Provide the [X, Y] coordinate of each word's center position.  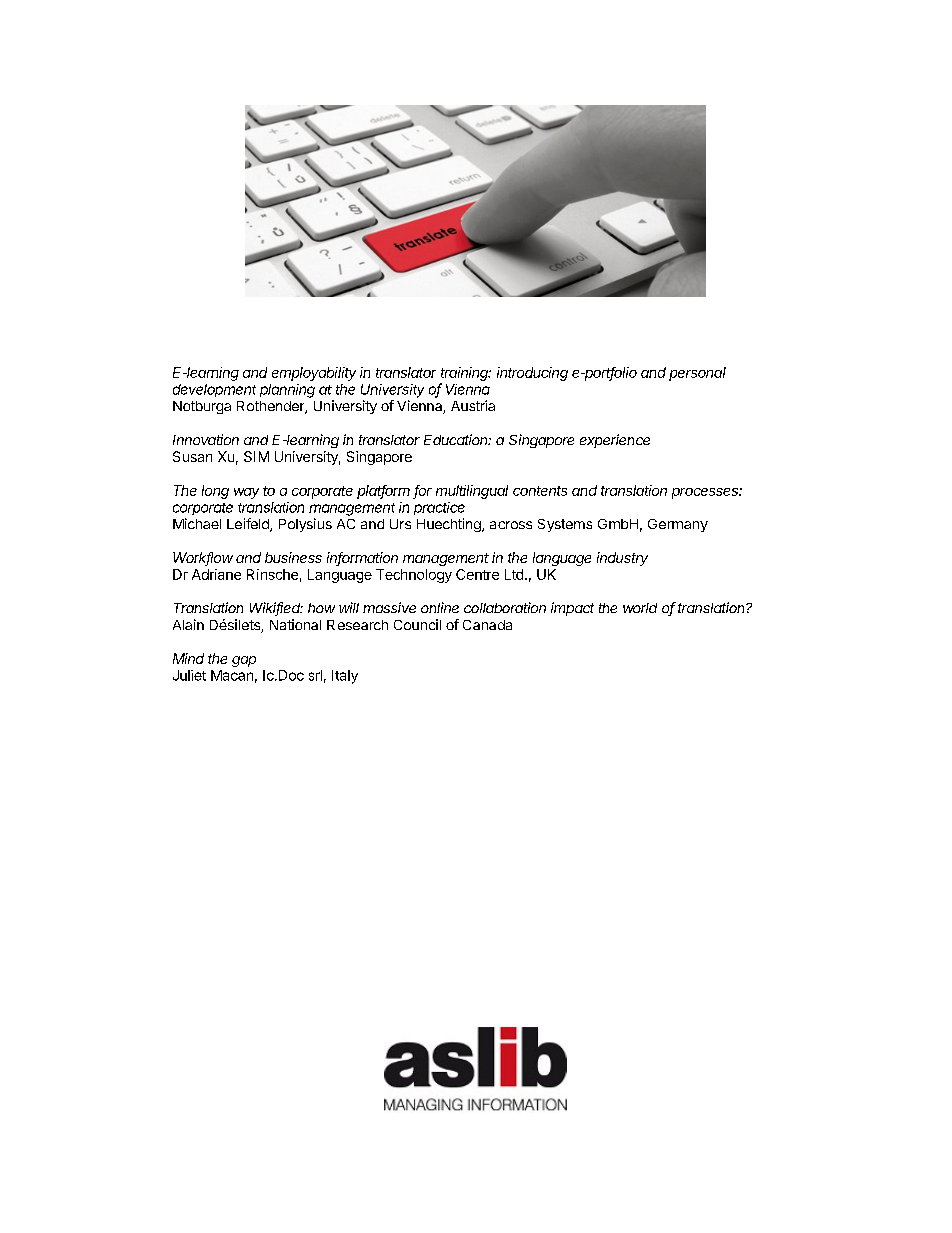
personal [697, 374]
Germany [678, 525]
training [466, 374]
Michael [197, 523]
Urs [400, 524]
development [214, 390]
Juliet [189, 675]
